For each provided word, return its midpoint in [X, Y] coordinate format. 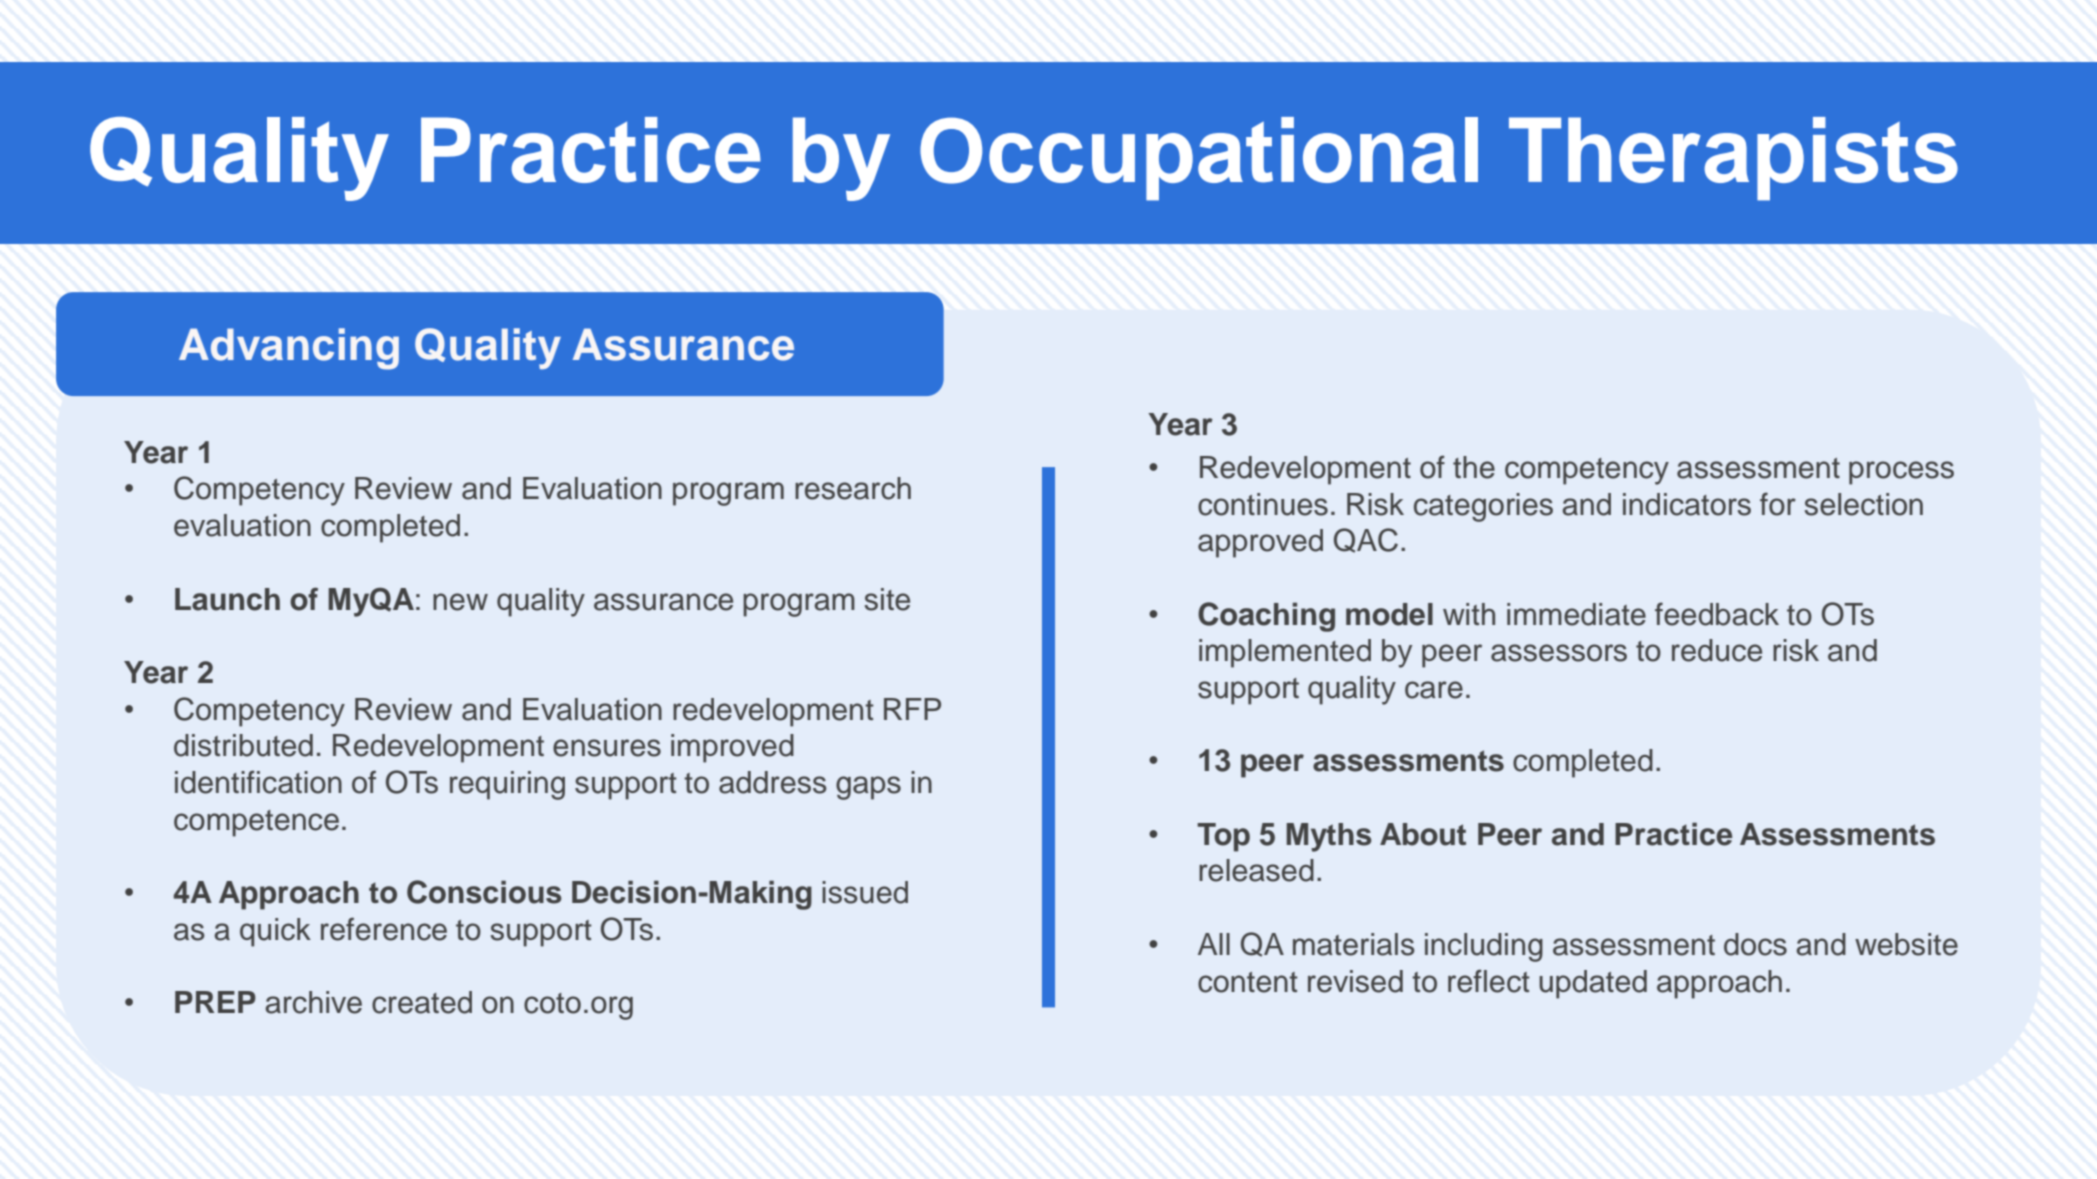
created [422, 1002]
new [460, 602]
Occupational [1199, 159]
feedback [1717, 614]
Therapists [1733, 159]
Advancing [289, 349]
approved [1260, 543]
